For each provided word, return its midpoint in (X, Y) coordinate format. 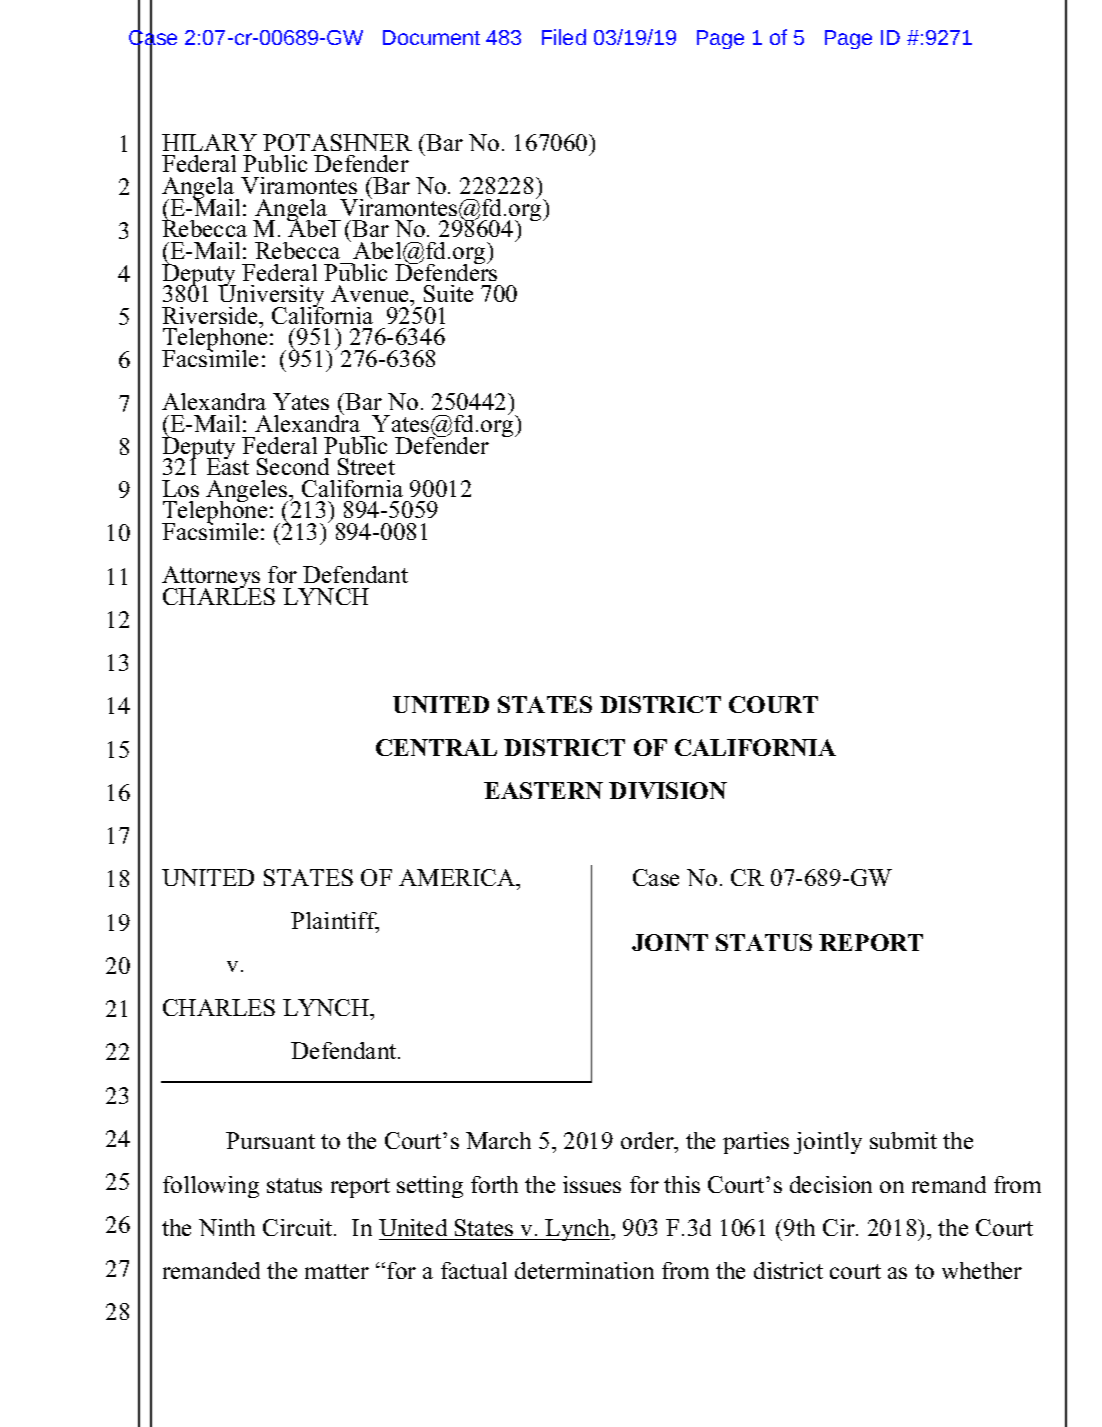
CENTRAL (436, 747)
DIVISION (668, 790)
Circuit (299, 1227)
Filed (564, 37)
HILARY (209, 142)
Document (431, 37)
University (271, 296)
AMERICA (458, 877)
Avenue (371, 293)
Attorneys (211, 579)
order (648, 1142)
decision (831, 1184)
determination (584, 1270)
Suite (448, 293)
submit (903, 1140)
